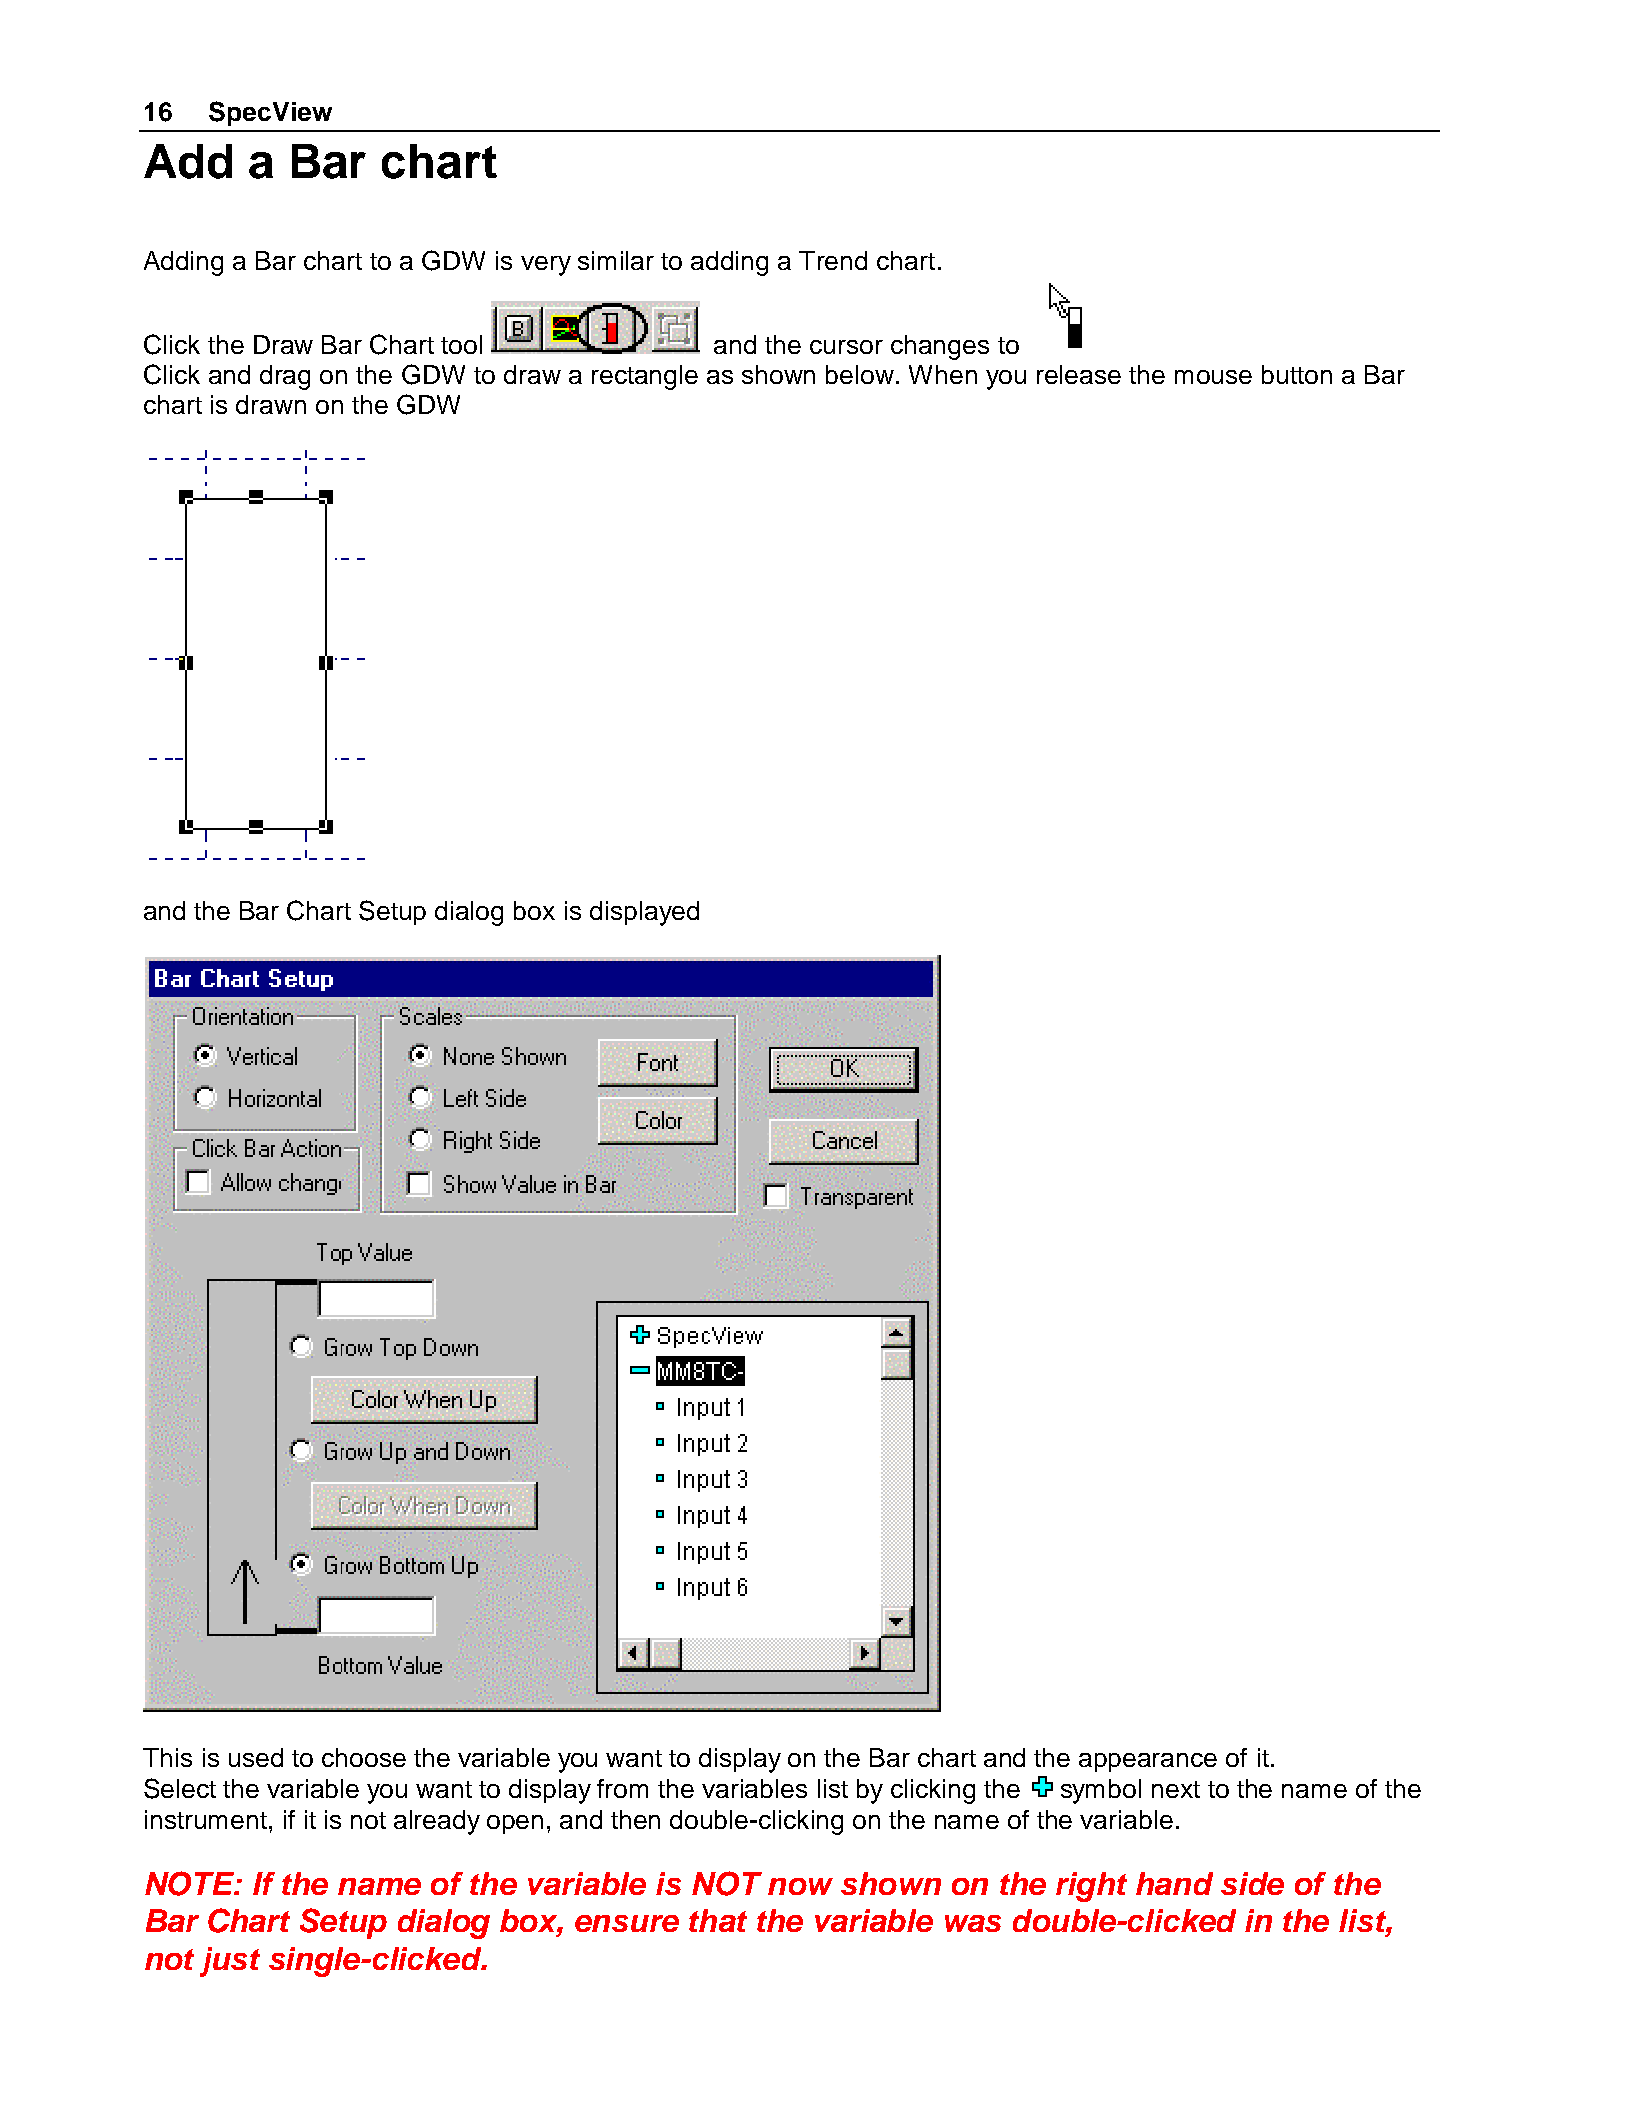 The width and height of the image is (1627, 2106). I want to click on below, so click(861, 374).
